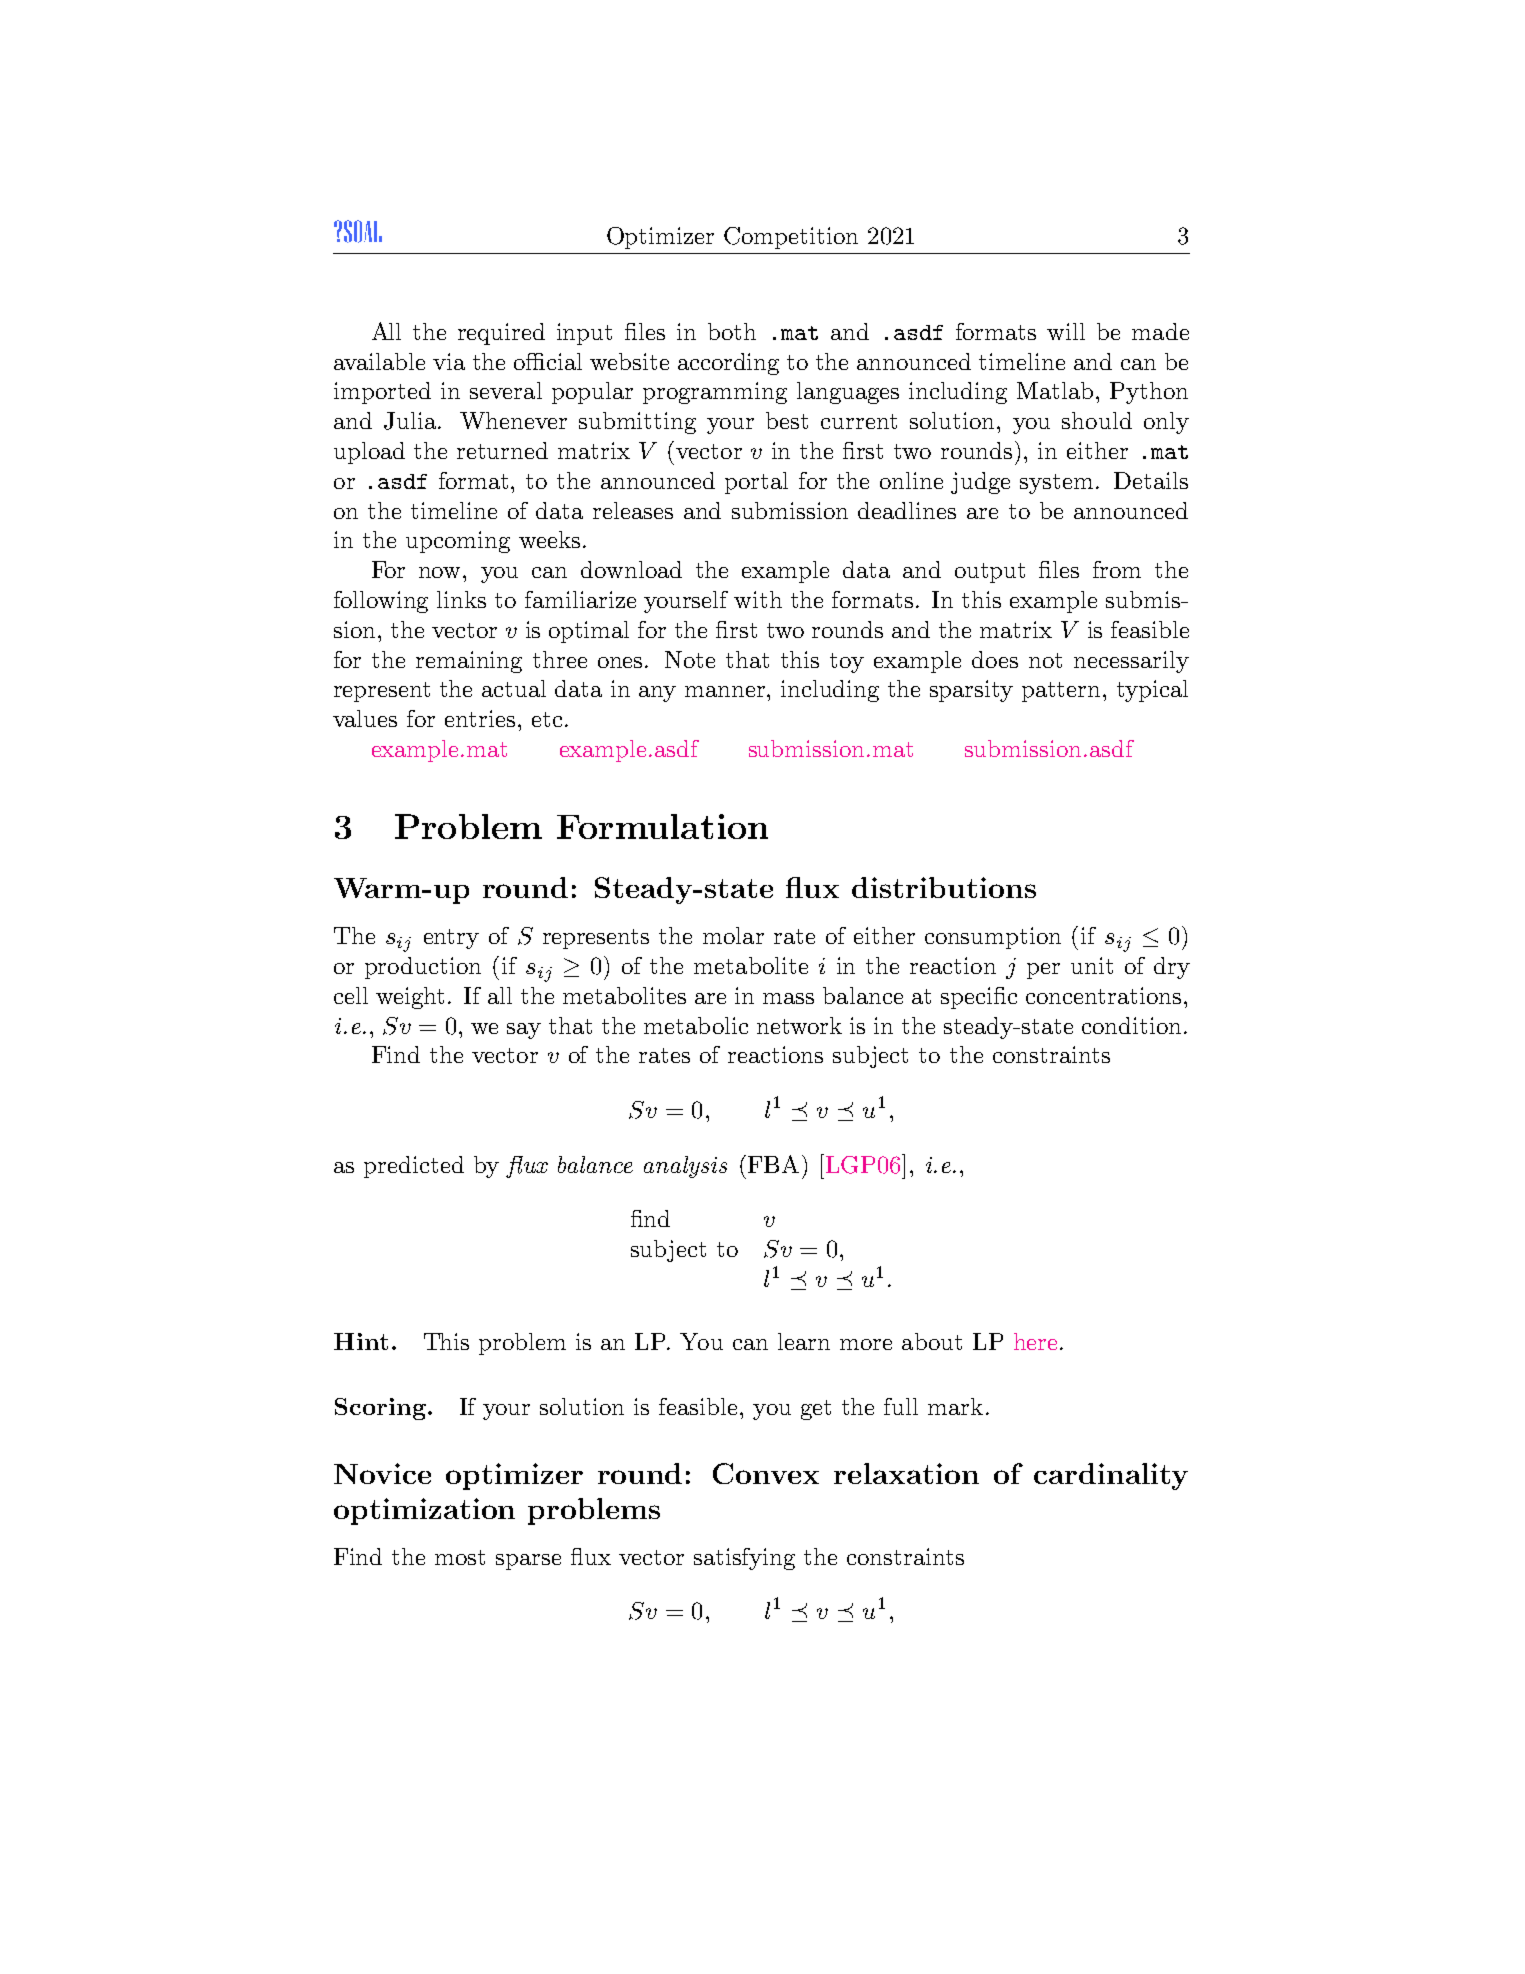  What do you see at coordinates (733, 935) in the screenshot?
I see `molar` at bounding box center [733, 935].
